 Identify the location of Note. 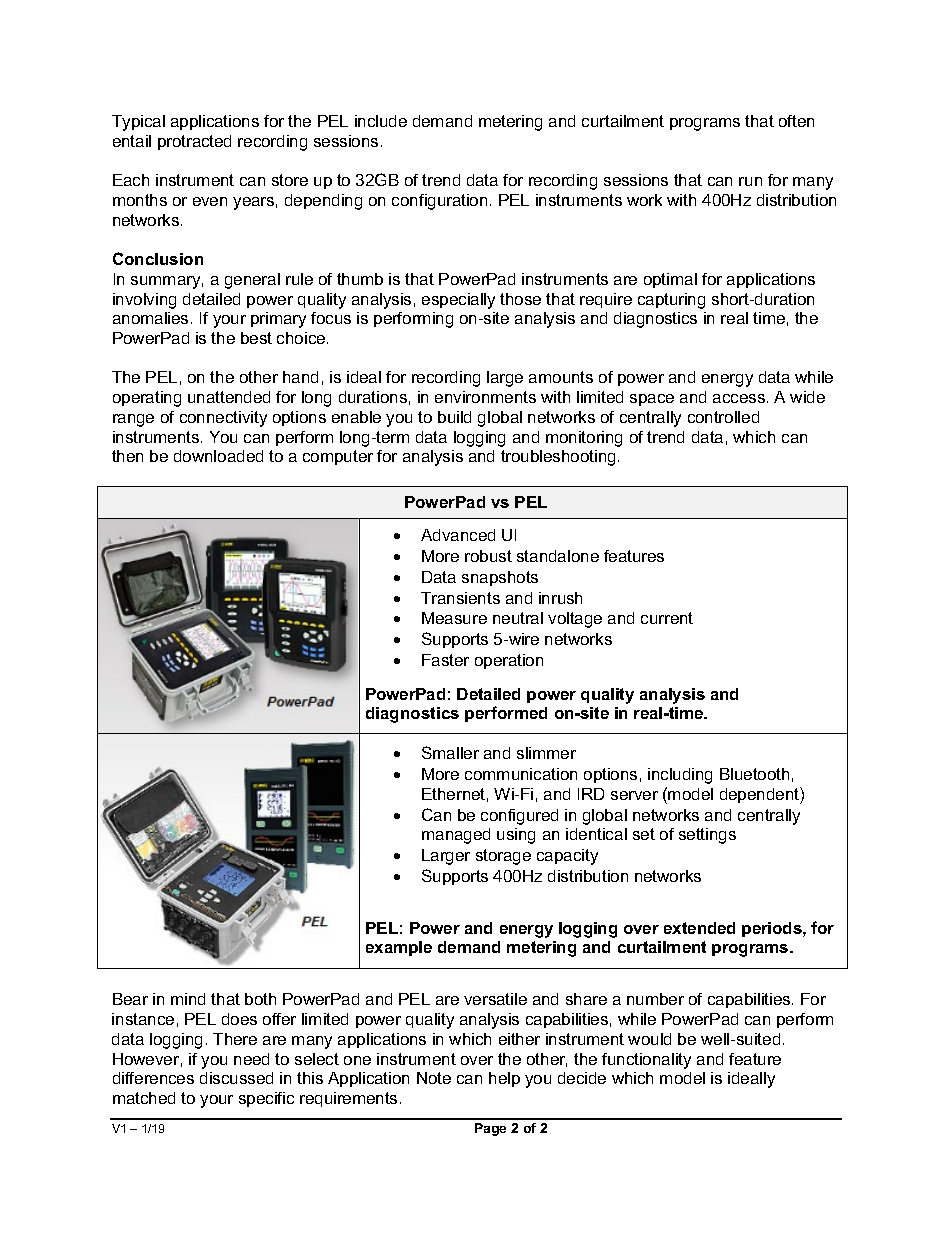
(434, 1078).
